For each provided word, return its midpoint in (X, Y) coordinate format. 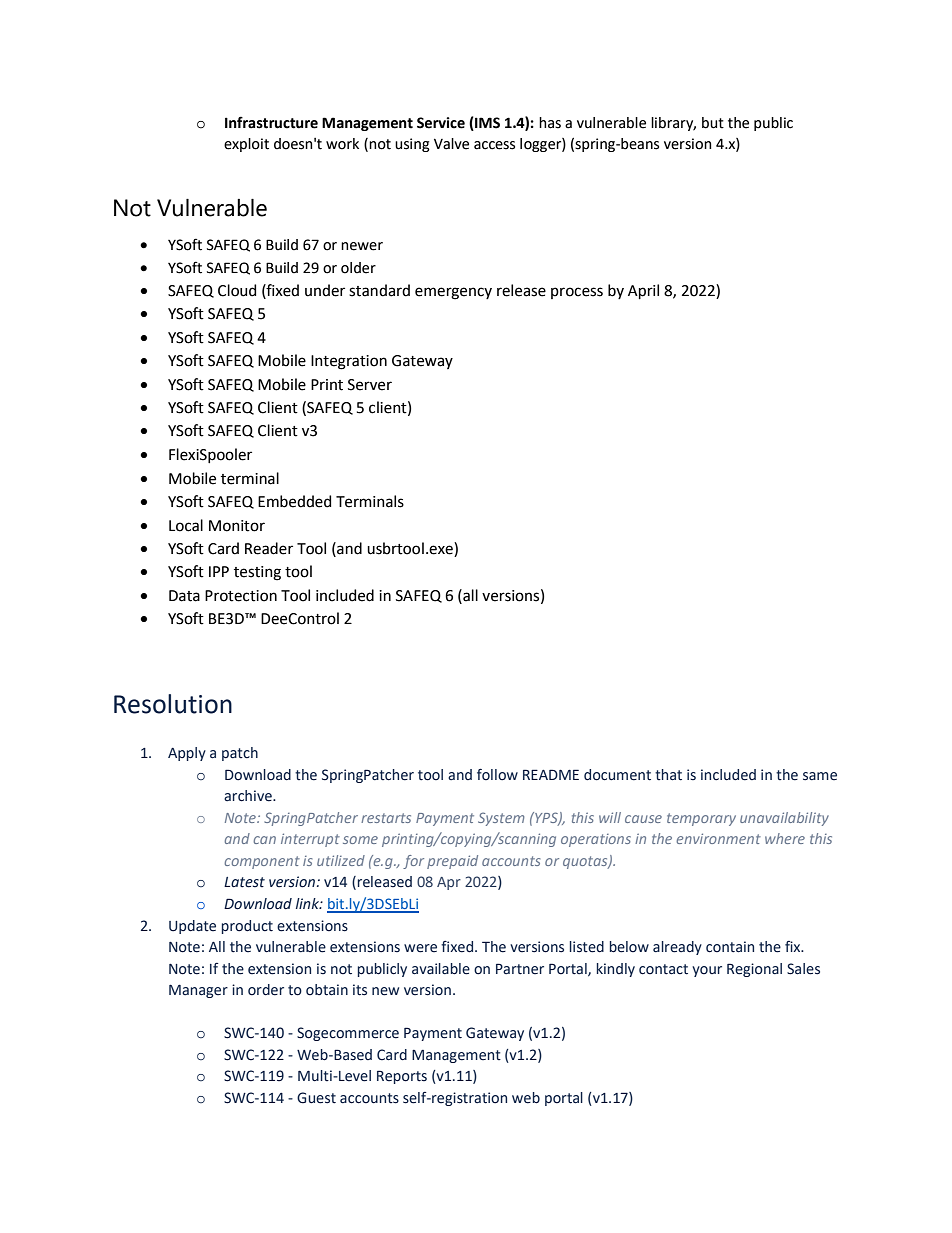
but (713, 123)
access (494, 145)
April (643, 291)
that (668, 775)
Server (370, 385)
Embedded (294, 501)
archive (249, 796)
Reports (402, 1077)
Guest (316, 1098)
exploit (246, 145)
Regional (754, 970)
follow (497, 775)
